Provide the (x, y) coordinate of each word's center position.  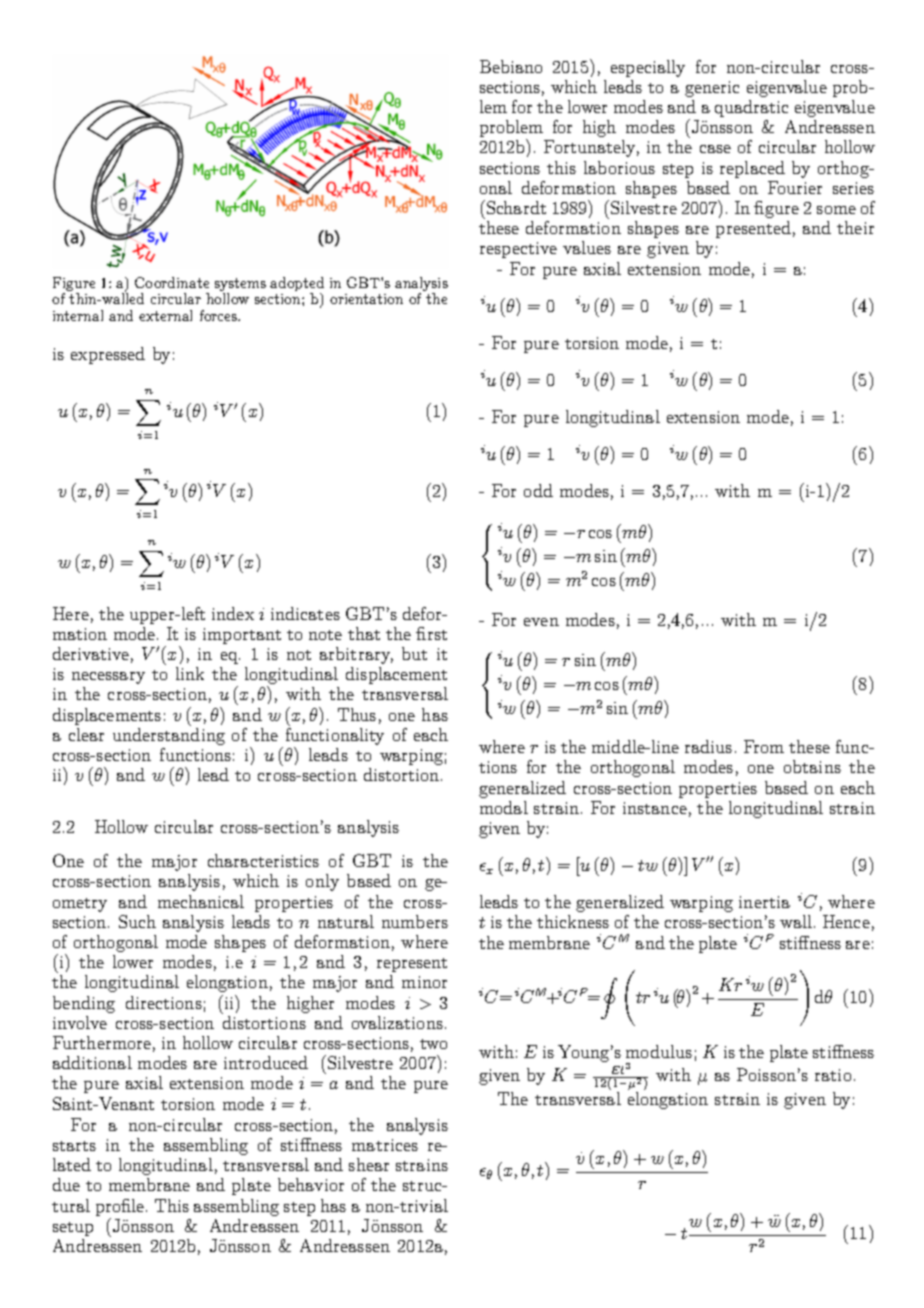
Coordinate (172, 282)
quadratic (751, 108)
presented (753, 229)
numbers (415, 921)
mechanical (201, 901)
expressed (108, 355)
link (190, 673)
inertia (764, 902)
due (66, 1184)
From (764, 746)
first (431, 633)
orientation (366, 299)
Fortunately (591, 148)
